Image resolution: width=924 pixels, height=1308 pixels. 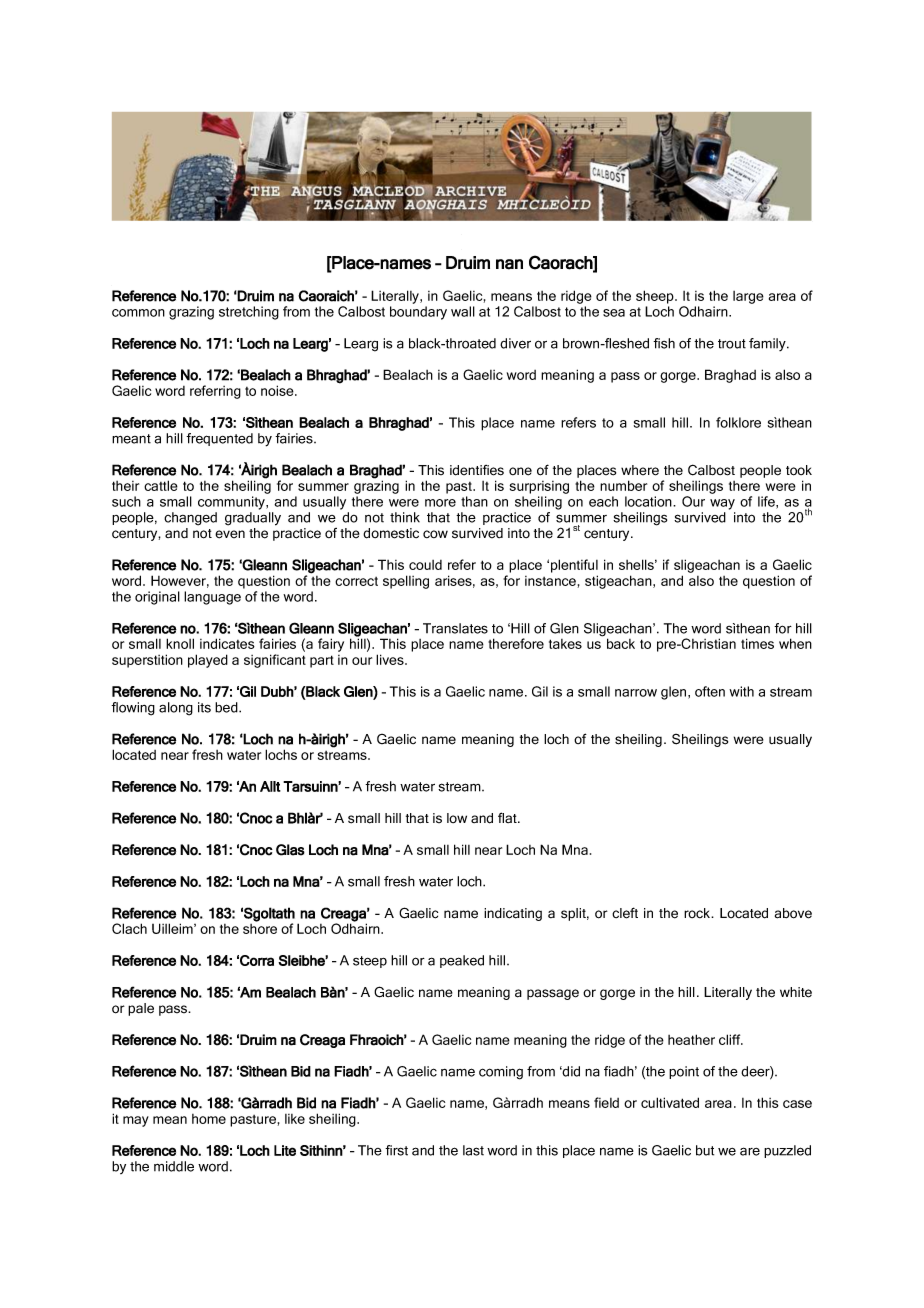 I want to click on could, so click(x=425, y=565).
